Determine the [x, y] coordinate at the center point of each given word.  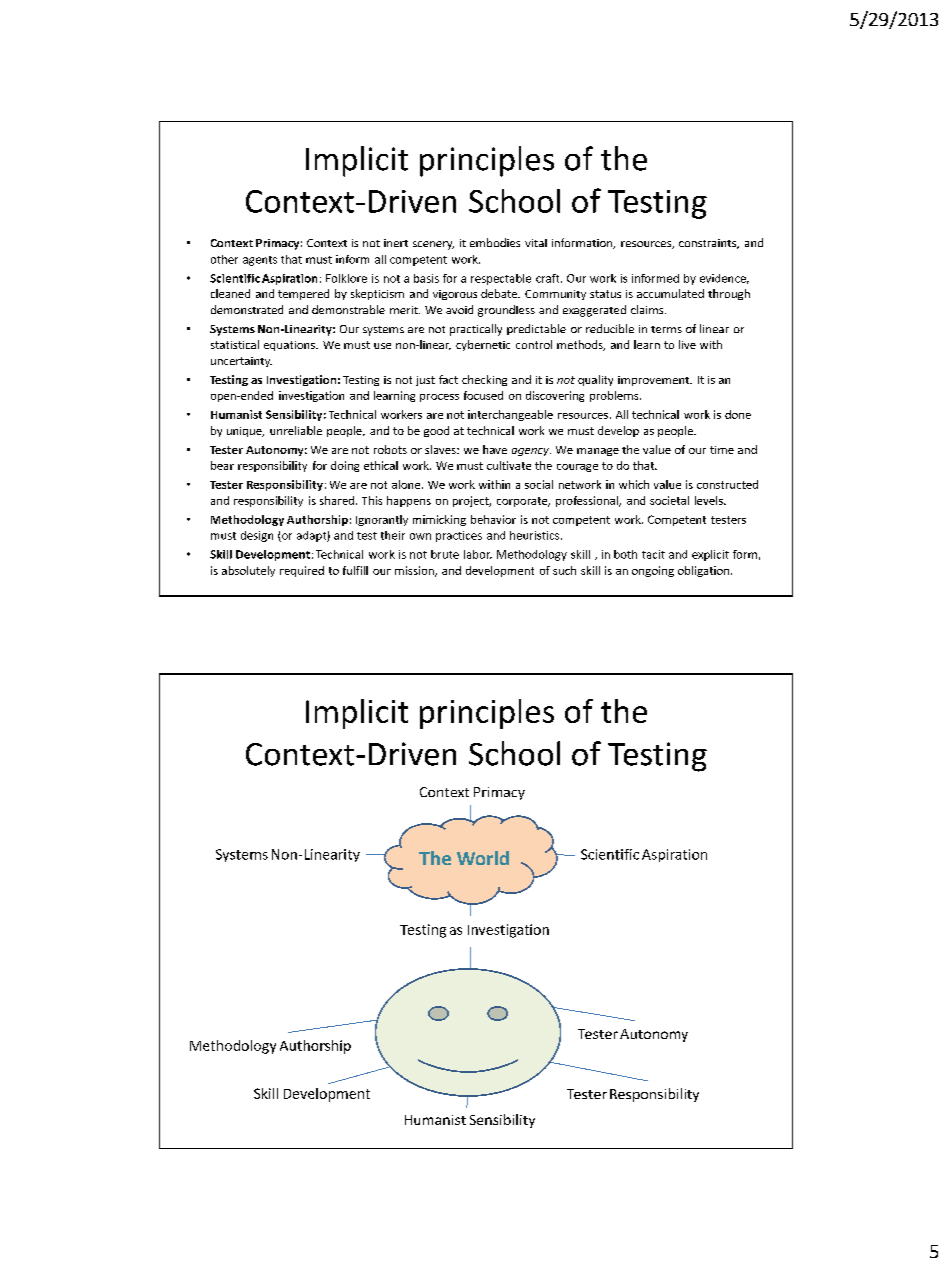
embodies [495, 242]
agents [260, 261]
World [483, 858]
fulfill [355, 570]
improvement [655, 381]
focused [483, 395]
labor [478, 554]
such [564, 570]
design [257, 536]
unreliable [296, 430]
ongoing [653, 571]
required [302, 571]
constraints [708, 244]
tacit [653, 554]
